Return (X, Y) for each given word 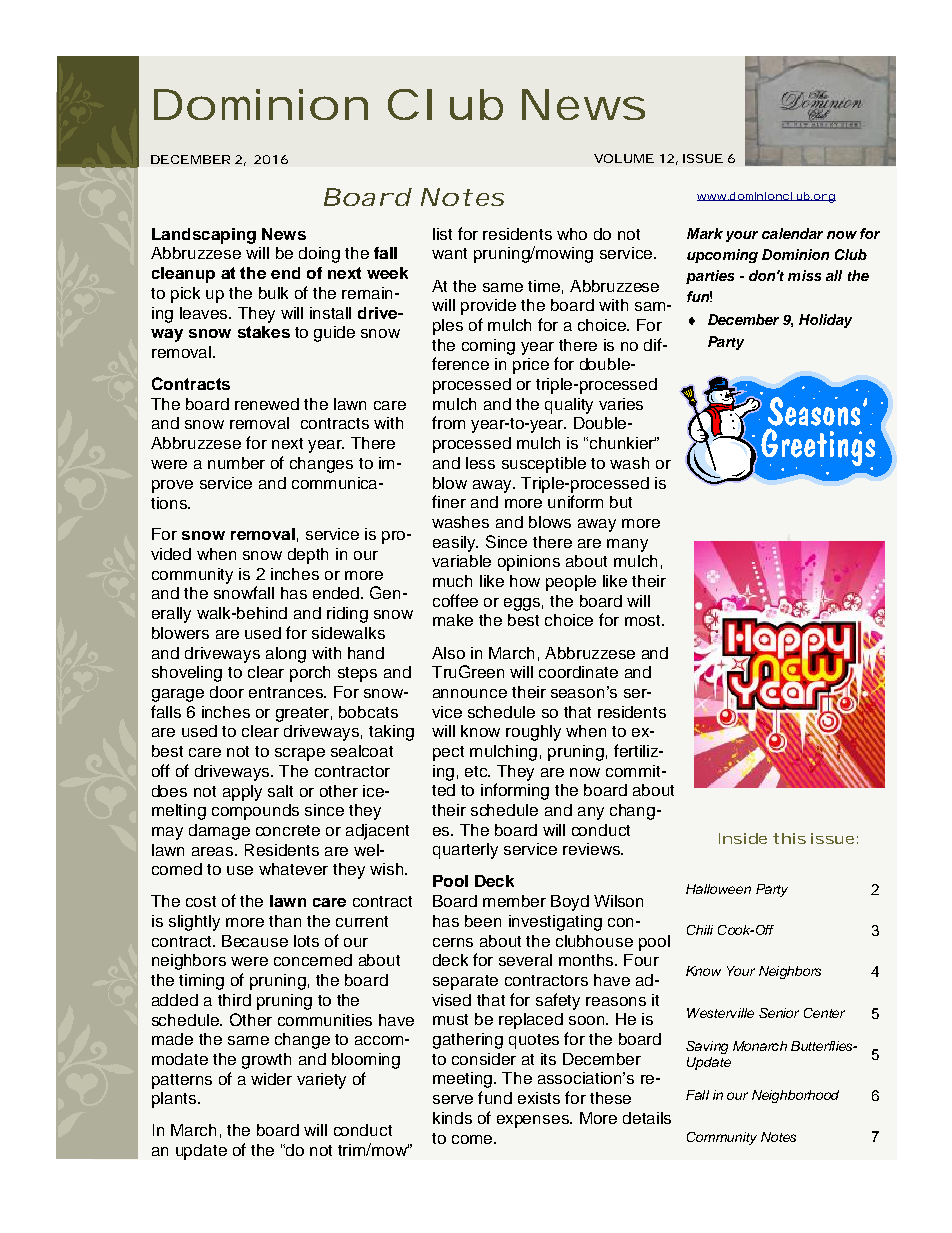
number (236, 463)
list (442, 234)
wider (271, 1079)
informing (515, 791)
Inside (743, 838)
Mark (705, 233)
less (480, 463)
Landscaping (204, 236)
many (627, 545)
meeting (462, 1080)
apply (242, 793)
